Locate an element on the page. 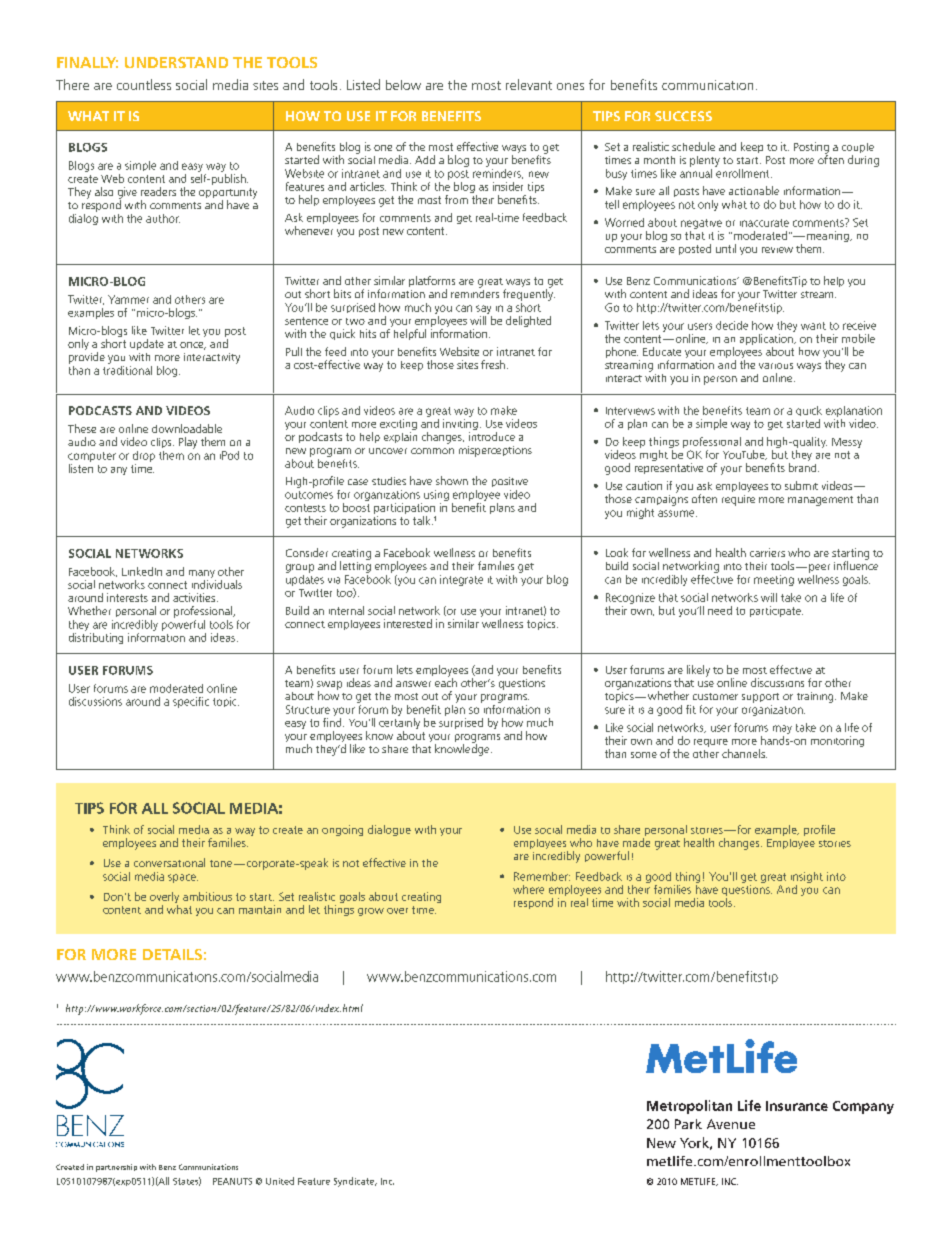 The width and height of the document is (952, 1233). integrate is located at coordinates (461, 580).
